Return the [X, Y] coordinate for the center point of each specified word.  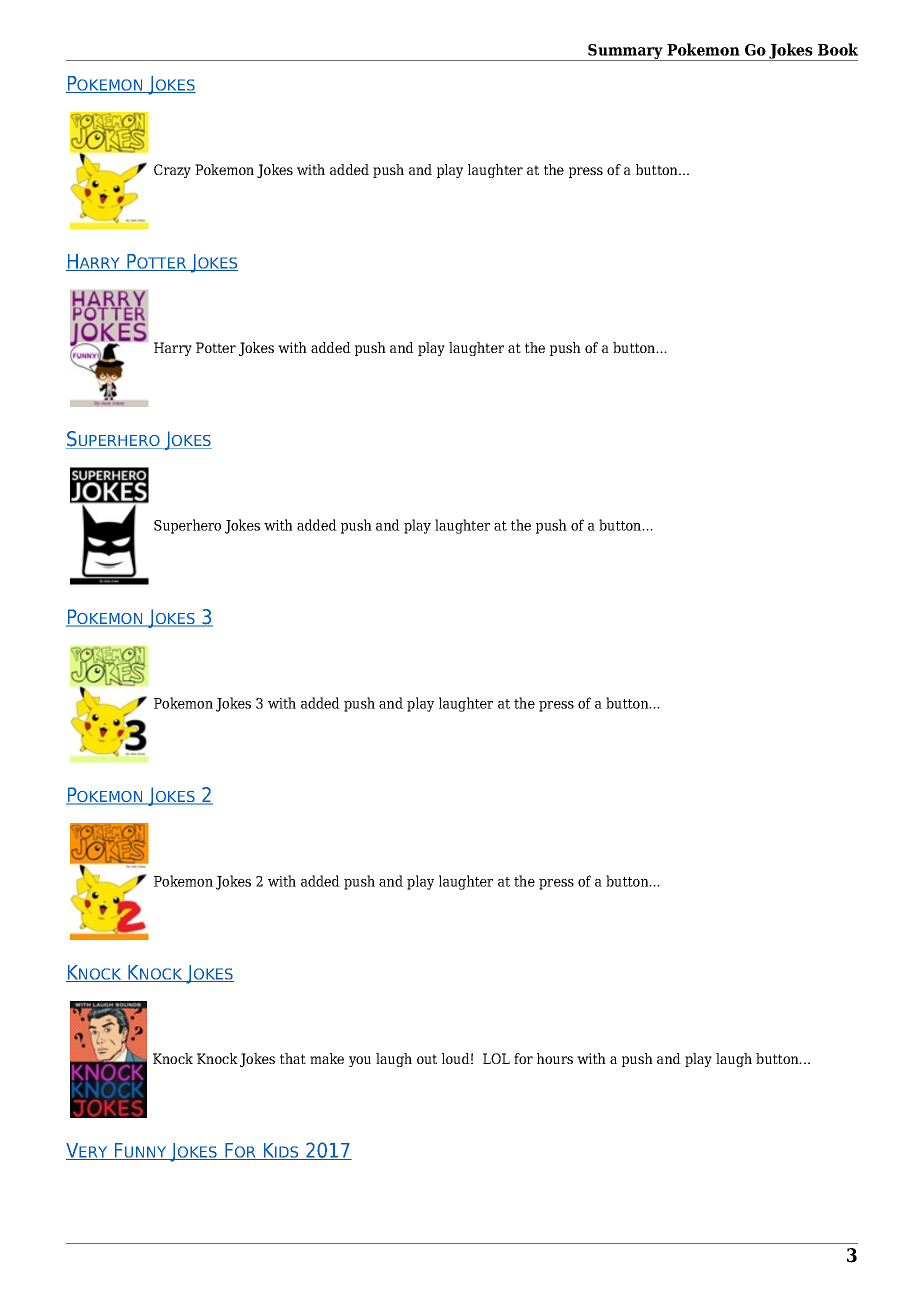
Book [838, 49]
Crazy [172, 171]
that [293, 1058]
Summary [625, 52]
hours [555, 1058]
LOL [496, 1058]
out [427, 1059]
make [327, 1058]
